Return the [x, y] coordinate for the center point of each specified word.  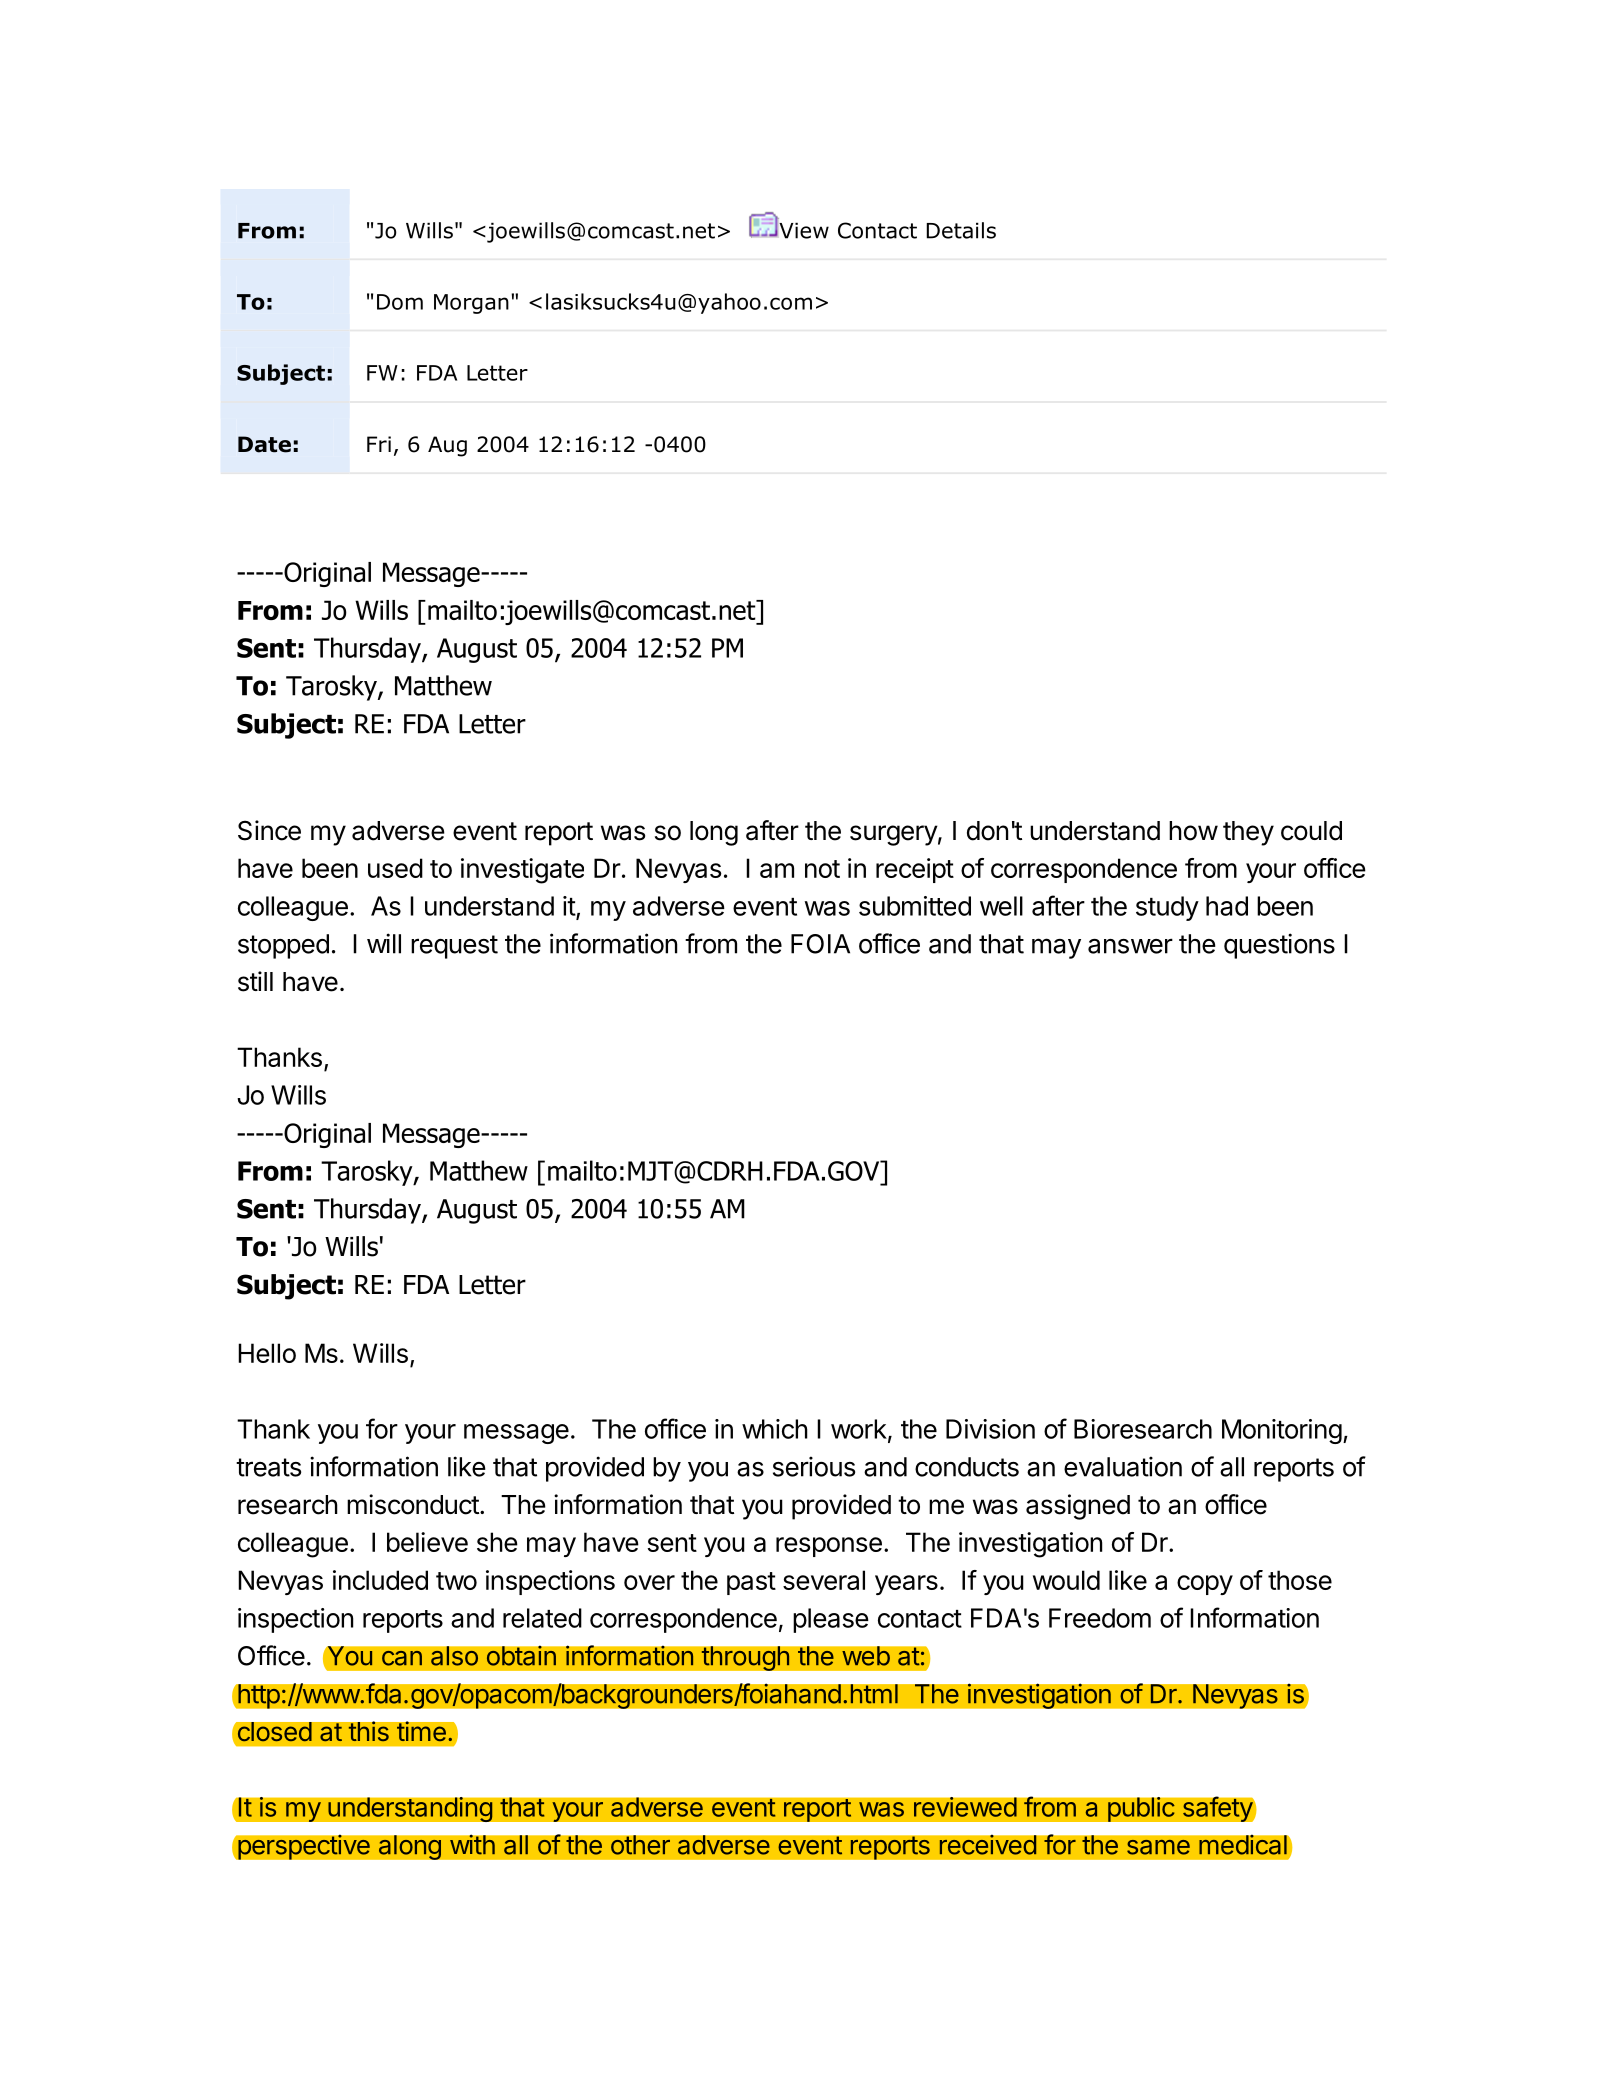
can [402, 1658]
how [1193, 831]
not [822, 869]
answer [1130, 946]
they [1248, 833]
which [775, 1429]
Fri [379, 444]
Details [961, 230]
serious [814, 1466]
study [1167, 908]
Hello [267, 1353]
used [395, 868]
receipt [915, 870]
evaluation [1123, 1466]
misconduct [413, 1504]
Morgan [471, 304]
